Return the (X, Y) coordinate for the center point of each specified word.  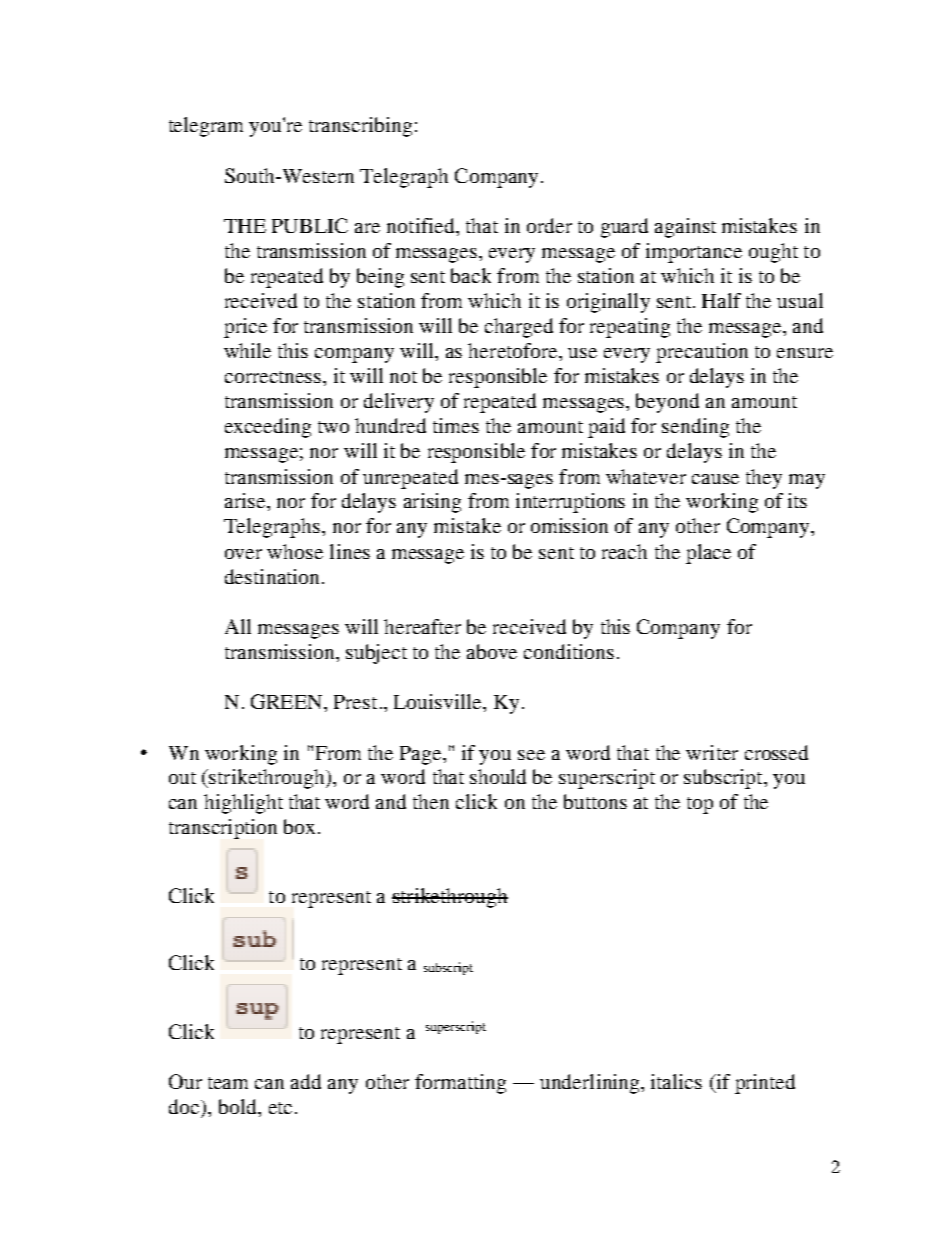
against (685, 228)
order (549, 225)
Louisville (439, 703)
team (228, 1083)
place (708, 554)
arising (432, 503)
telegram (206, 127)
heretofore (514, 350)
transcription (223, 829)
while (247, 350)
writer (712, 752)
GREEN (288, 701)
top (700, 805)
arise (246, 500)
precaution (702, 353)
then (431, 801)
